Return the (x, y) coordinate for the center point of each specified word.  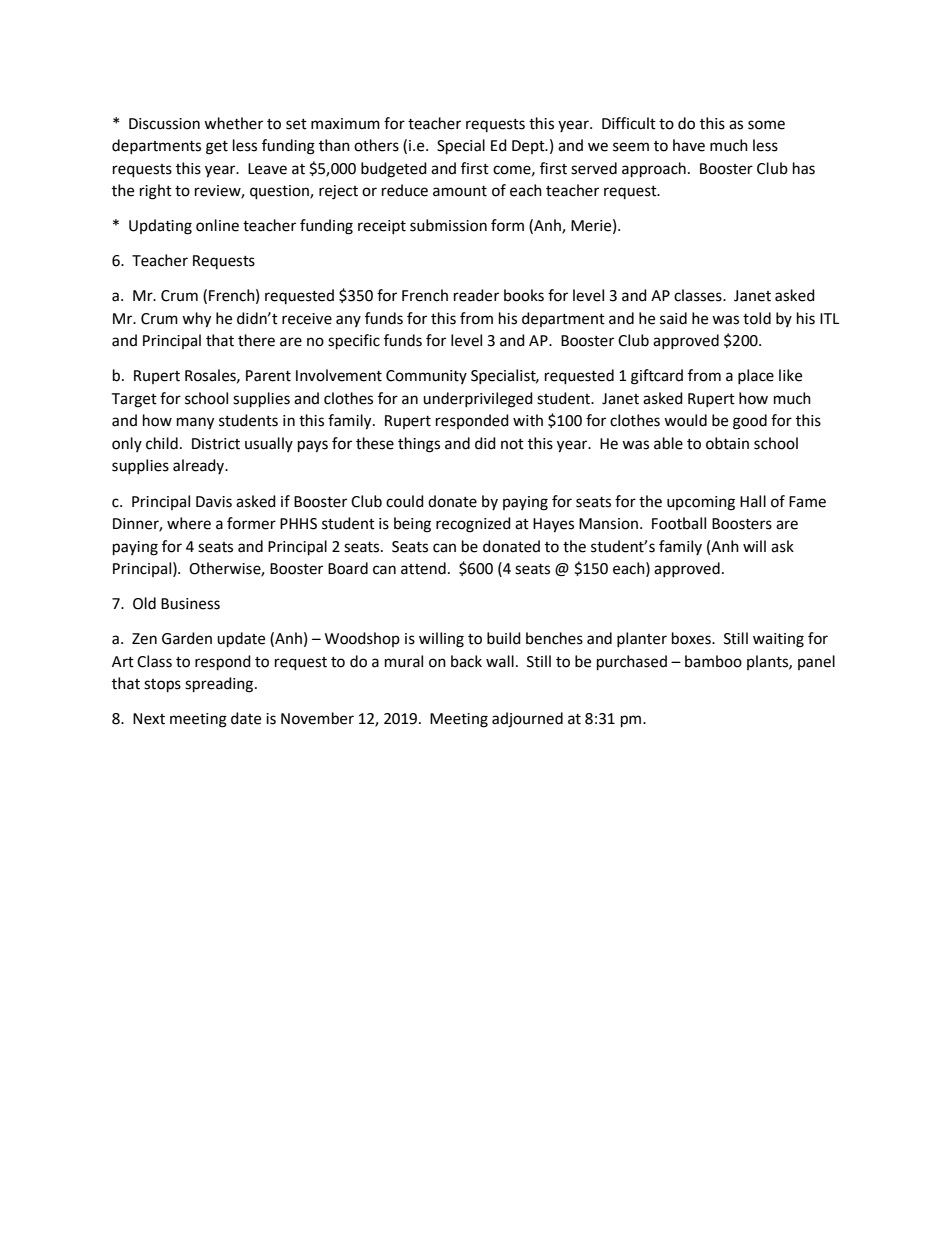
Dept (529, 147)
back (466, 661)
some (766, 125)
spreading (220, 685)
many (195, 423)
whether (233, 123)
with (528, 420)
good (750, 422)
